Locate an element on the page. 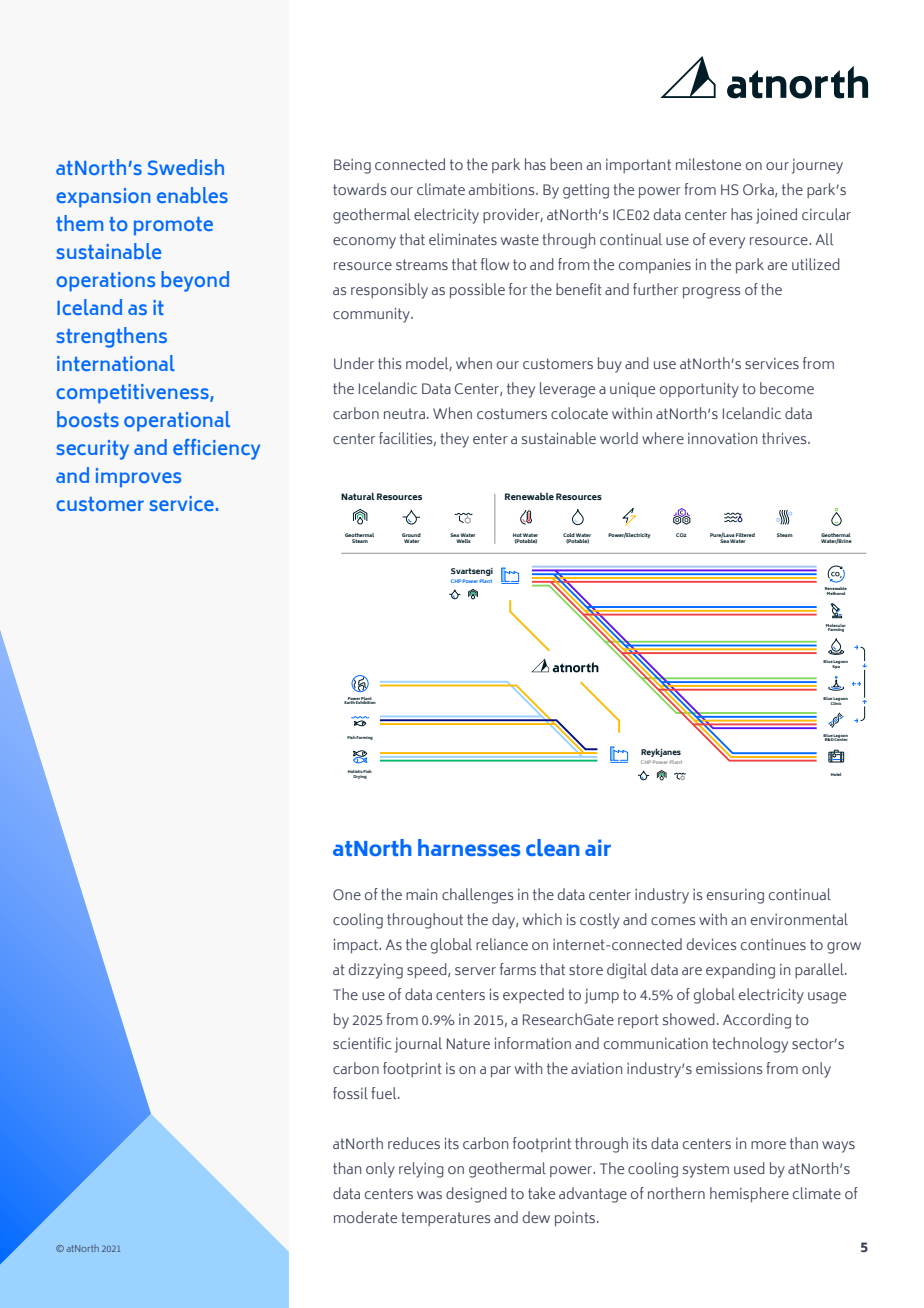 The height and width of the image is (1308, 924). designed is located at coordinates (476, 1195).
